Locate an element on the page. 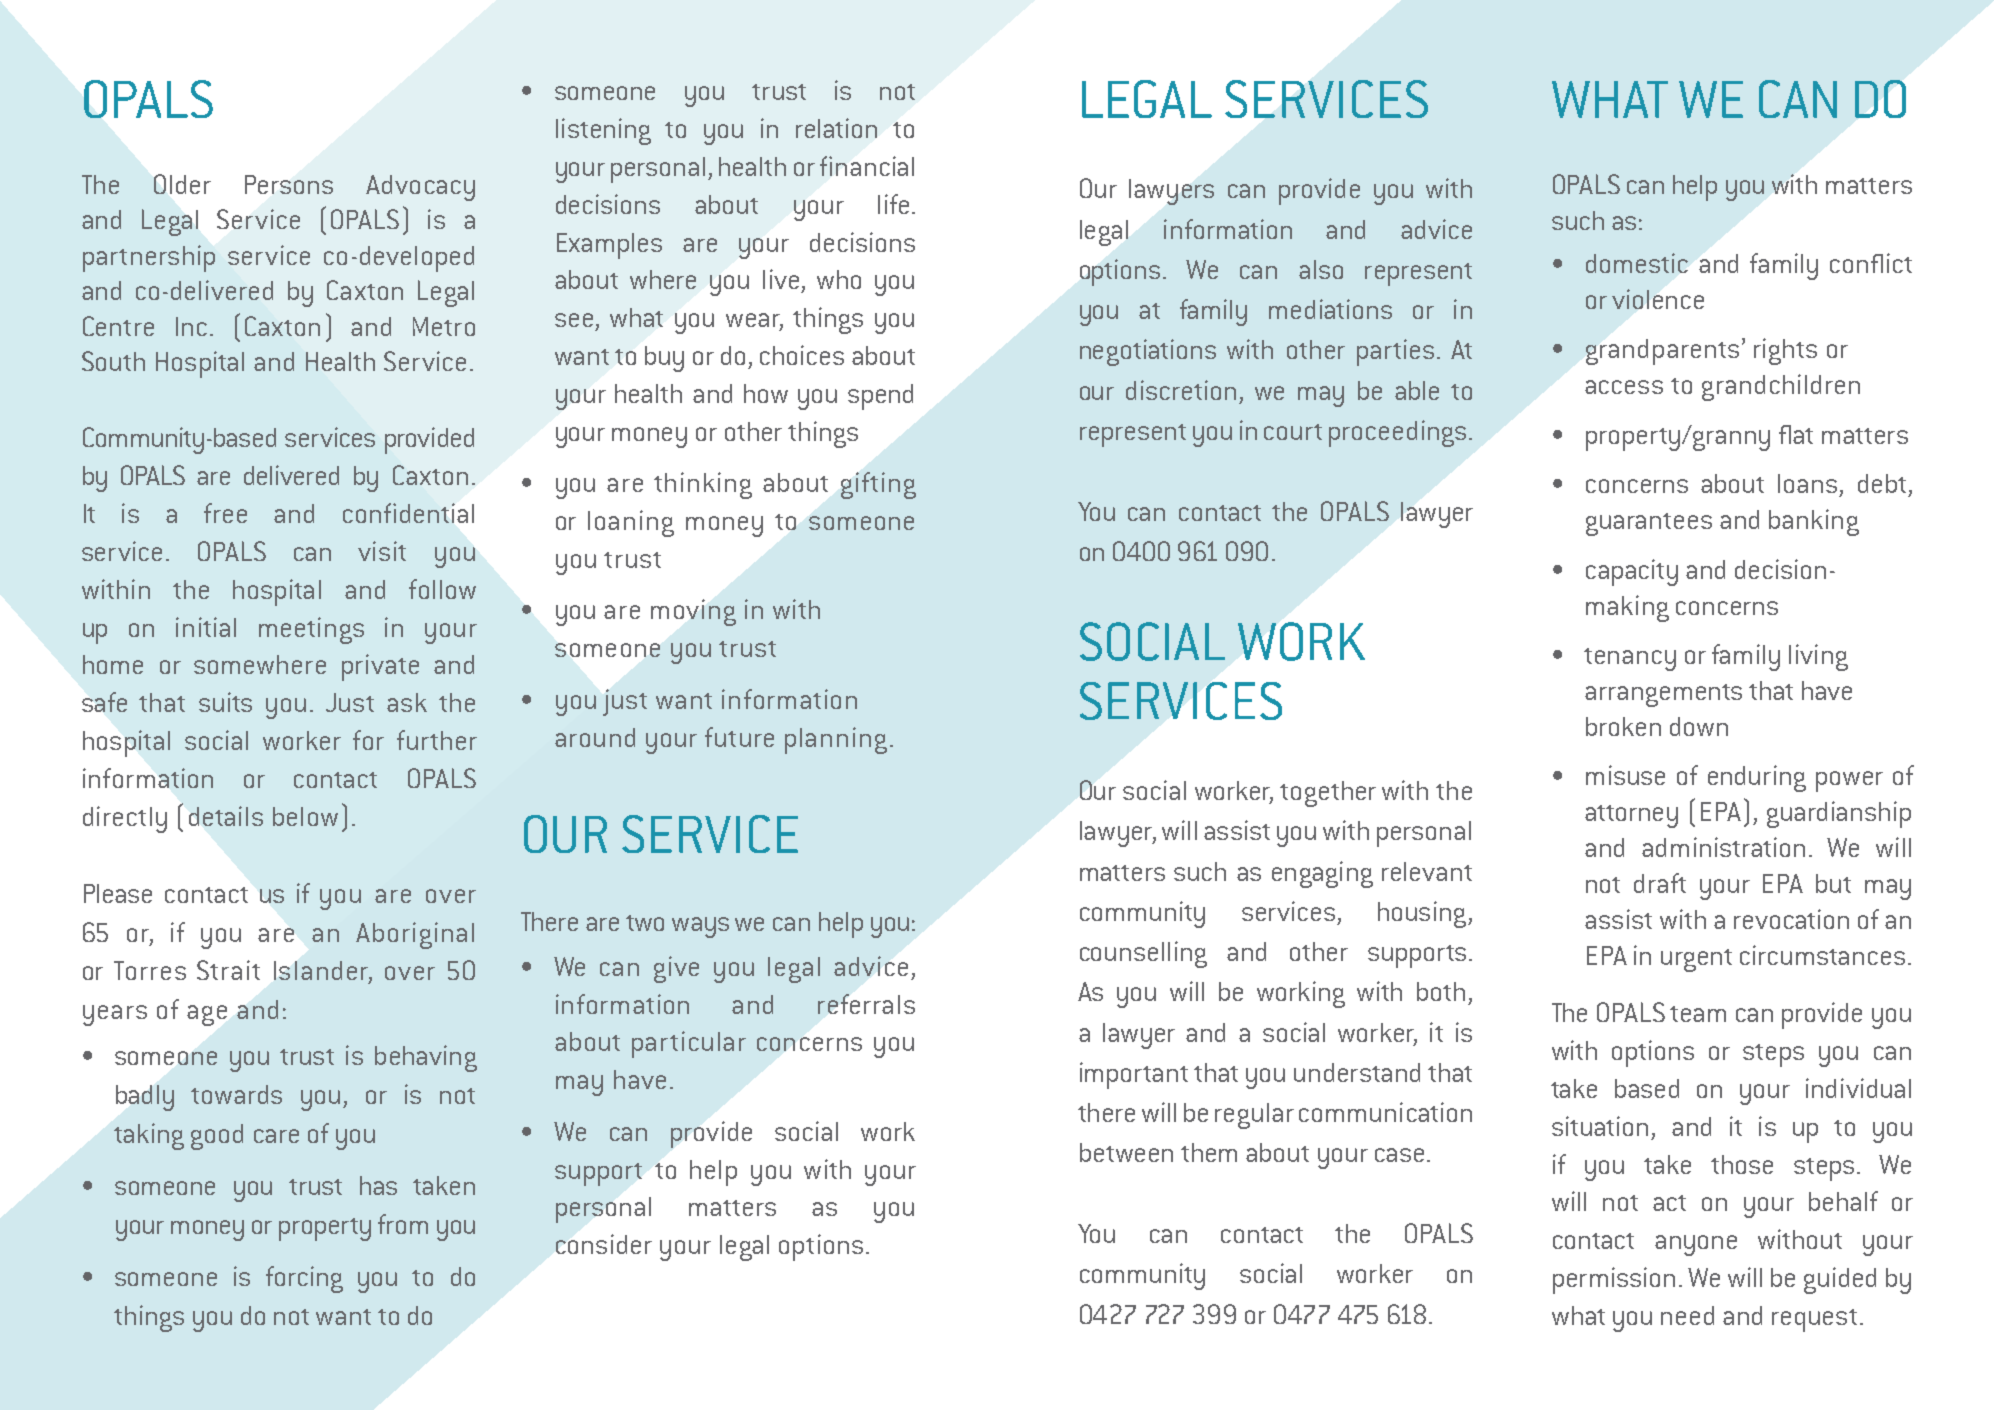 This image has width=1994, height=1410. Persons is located at coordinates (289, 184).
